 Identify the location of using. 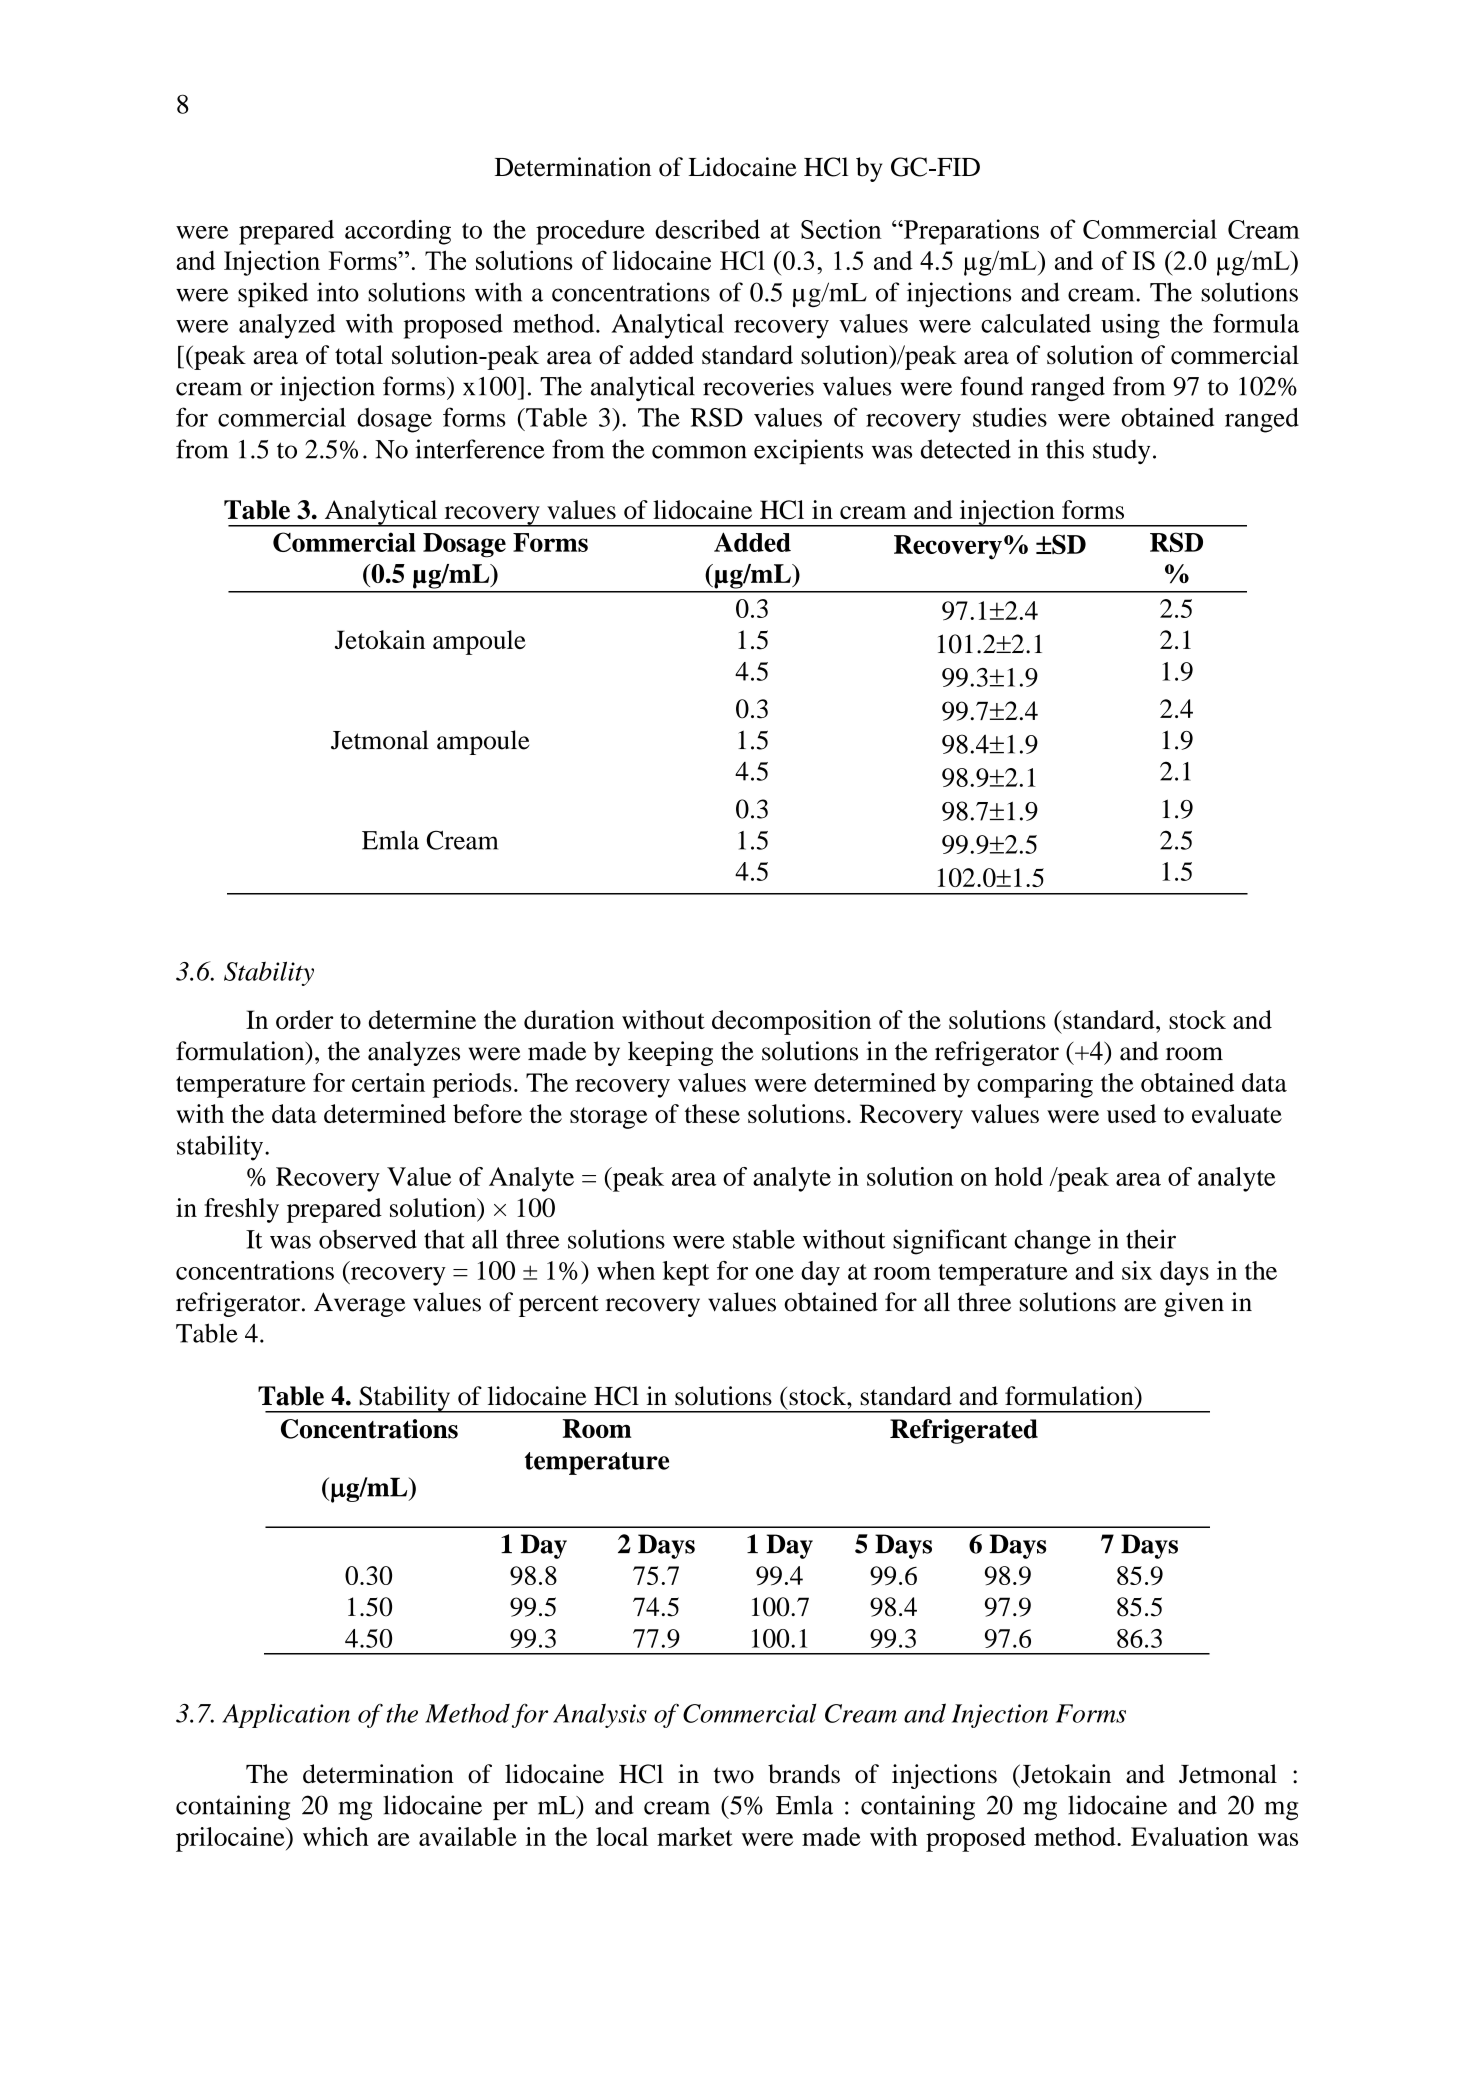
(1130, 326).
